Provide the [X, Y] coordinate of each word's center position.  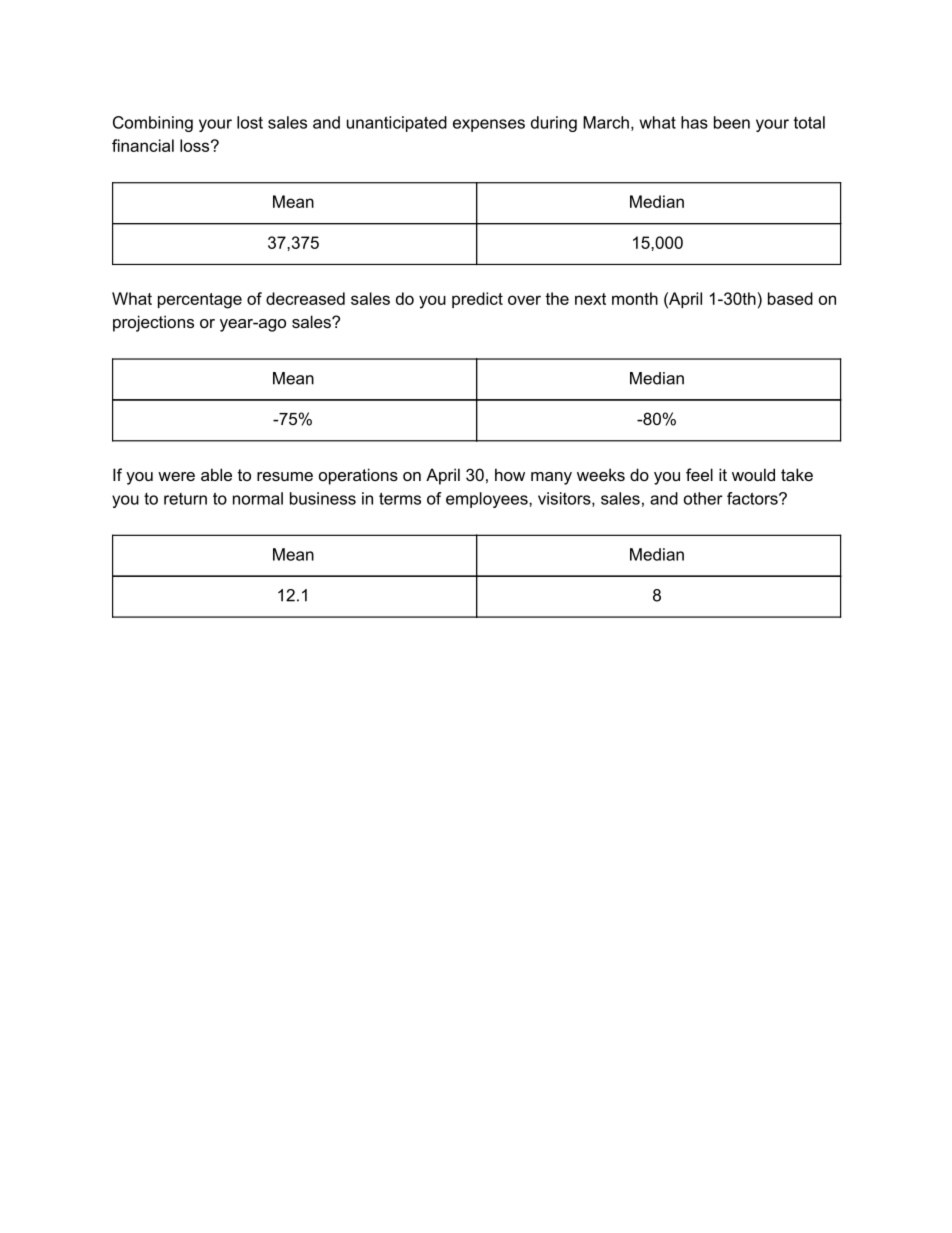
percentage [200, 301]
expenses [489, 125]
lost [250, 122]
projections [153, 323]
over [524, 300]
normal [258, 498]
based [790, 298]
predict [477, 300]
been [732, 122]
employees [488, 500]
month [635, 298]
